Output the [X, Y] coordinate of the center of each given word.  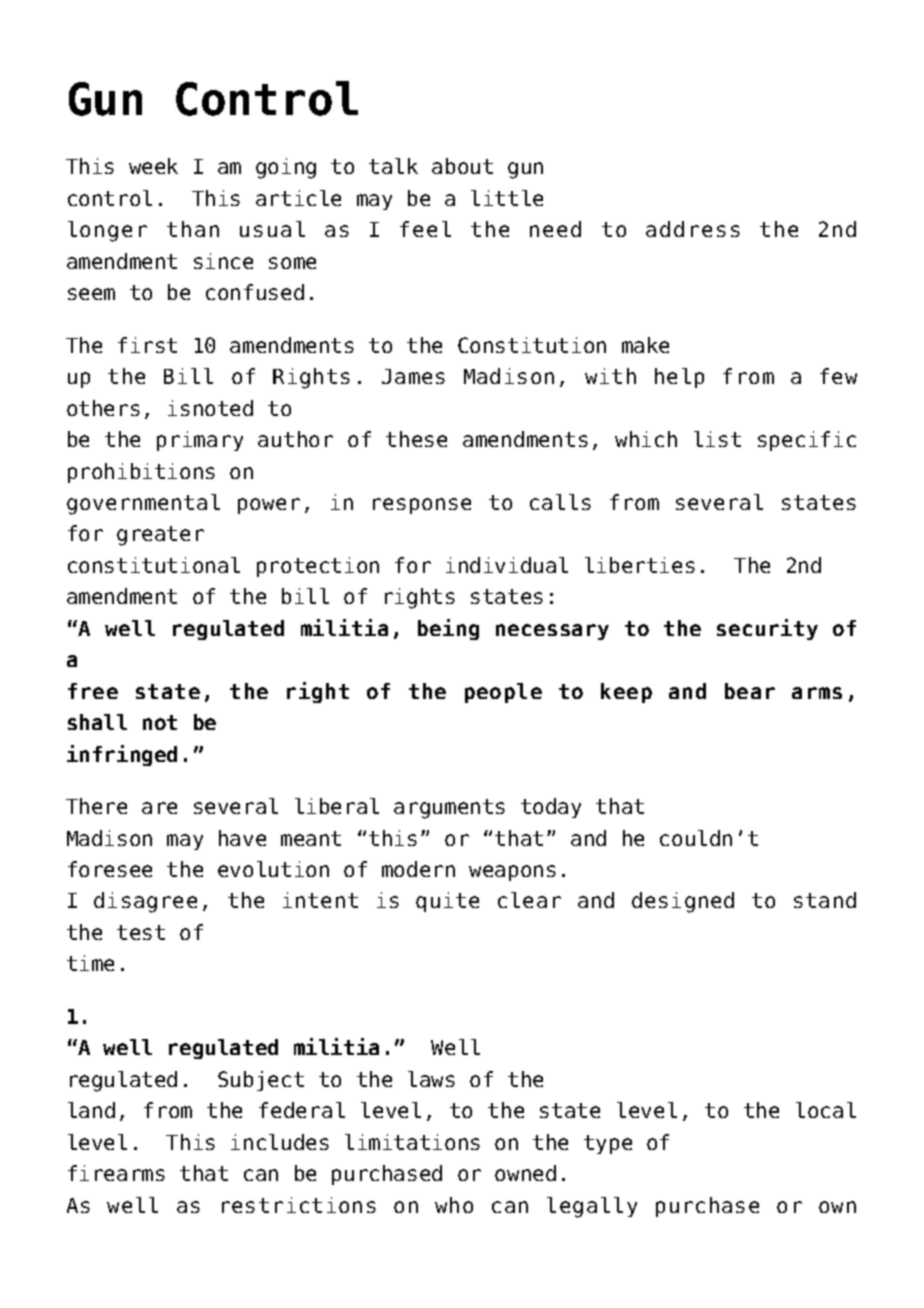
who [454, 1205]
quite [447, 902]
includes [280, 1142]
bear [750, 691]
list [717, 439]
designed [683, 902]
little [507, 198]
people [503, 693]
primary [200, 441]
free [93, 691]
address [693, 229]
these [416, 439]
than [193, 229]
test [141, 932]
